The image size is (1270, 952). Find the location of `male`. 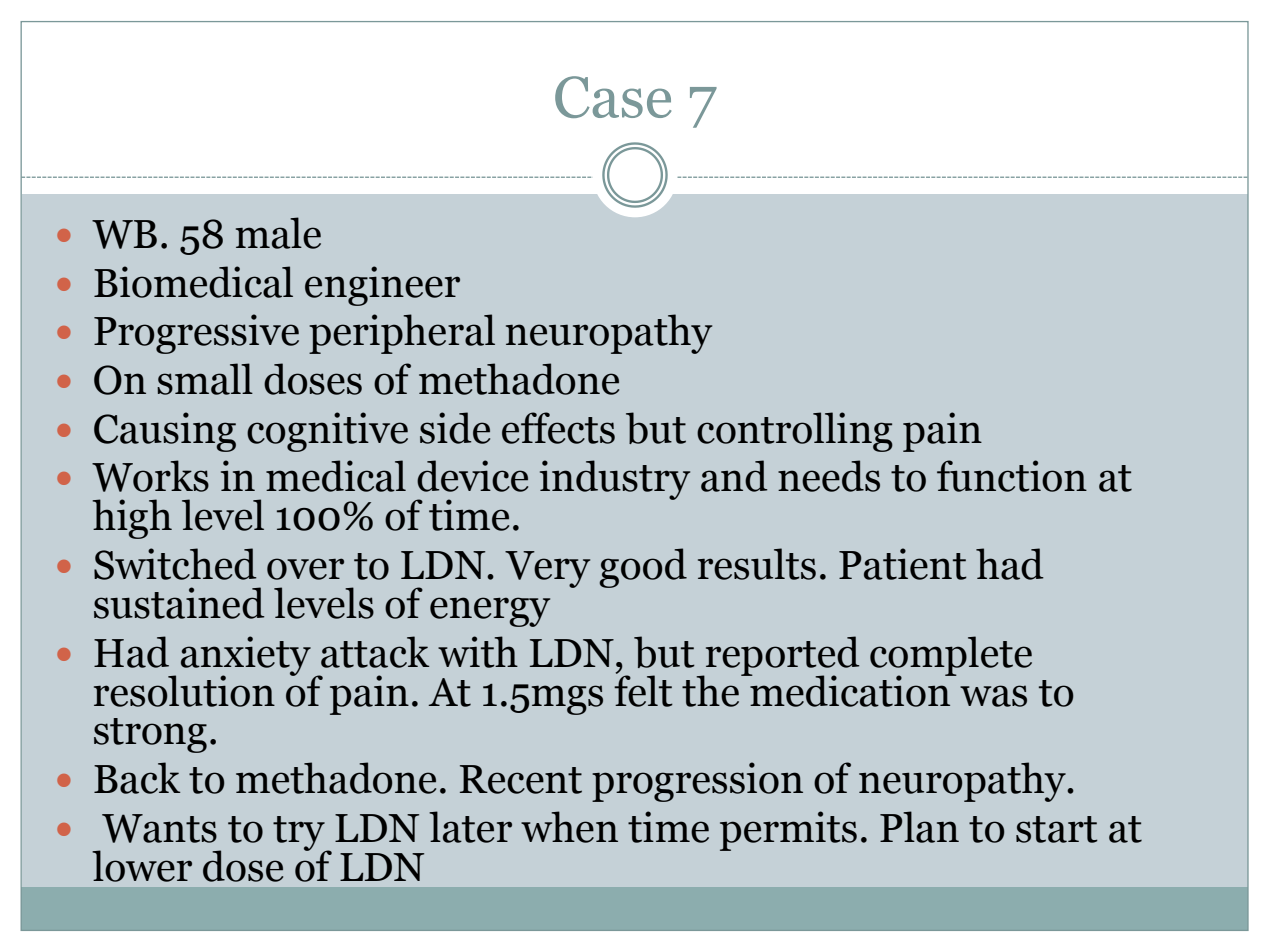

male is located at coordinates (278, 233).
